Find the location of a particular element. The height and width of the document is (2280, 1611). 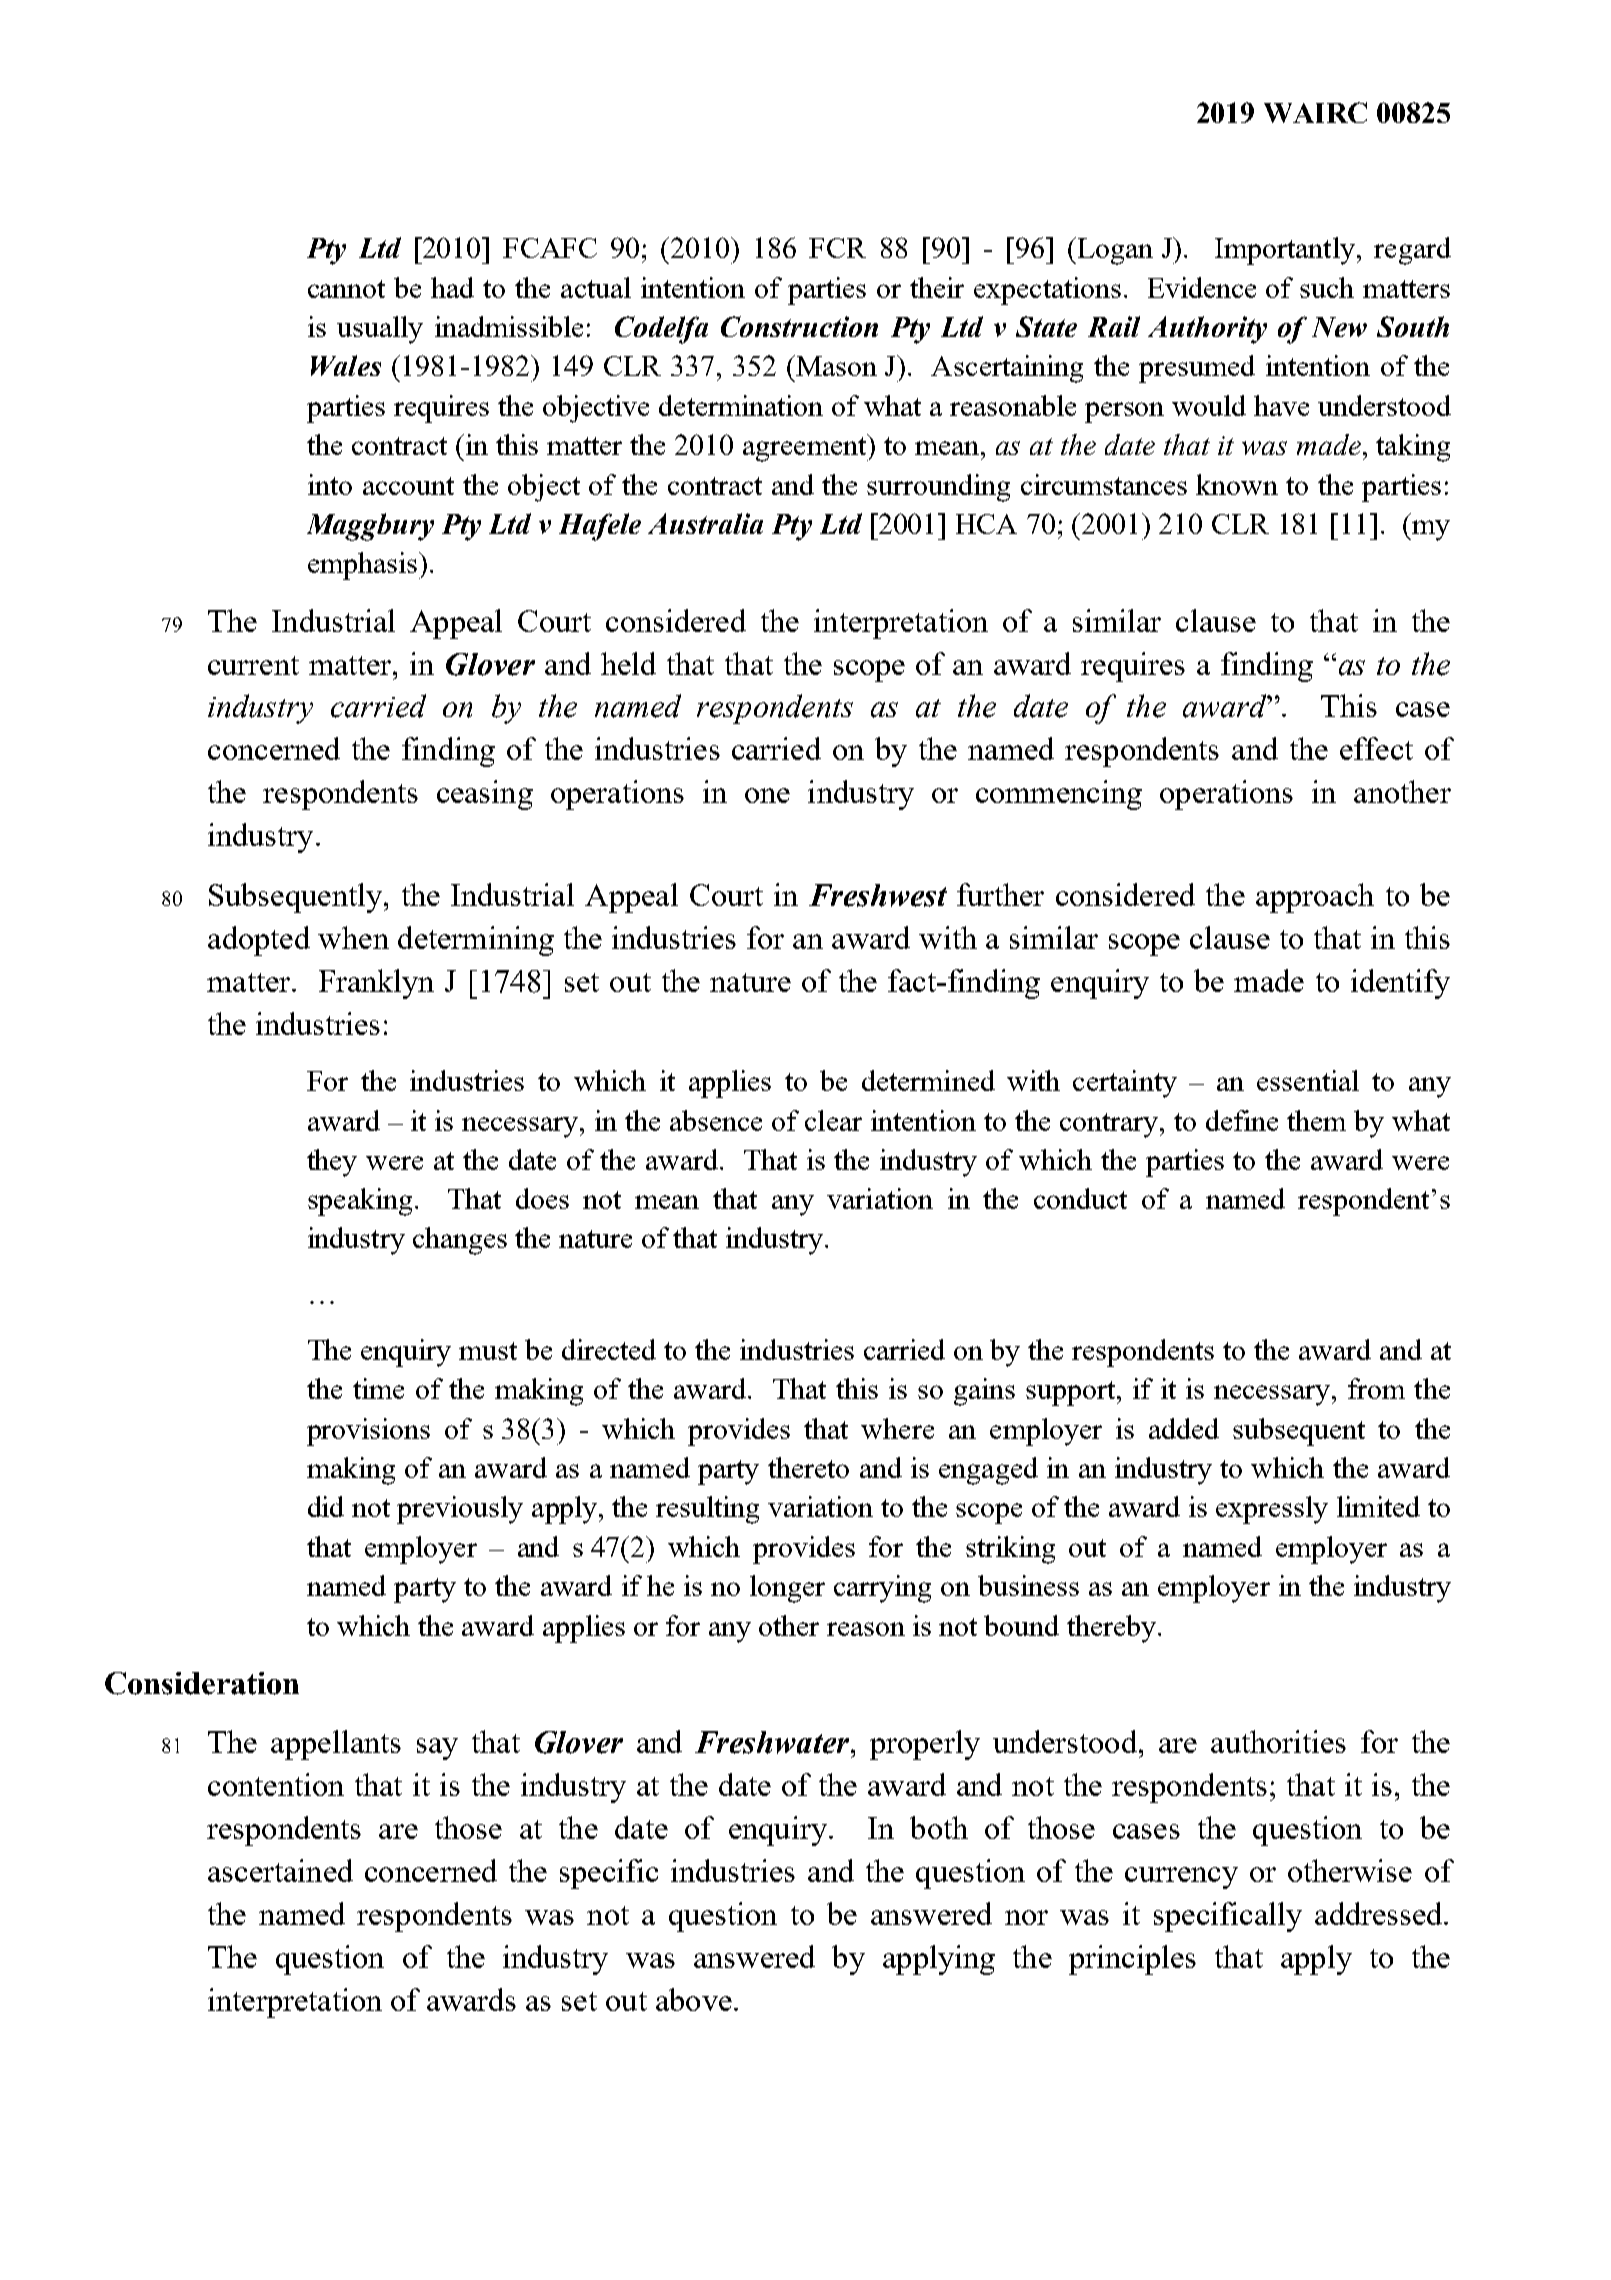

Construction is located at coordinates (799, 326).
